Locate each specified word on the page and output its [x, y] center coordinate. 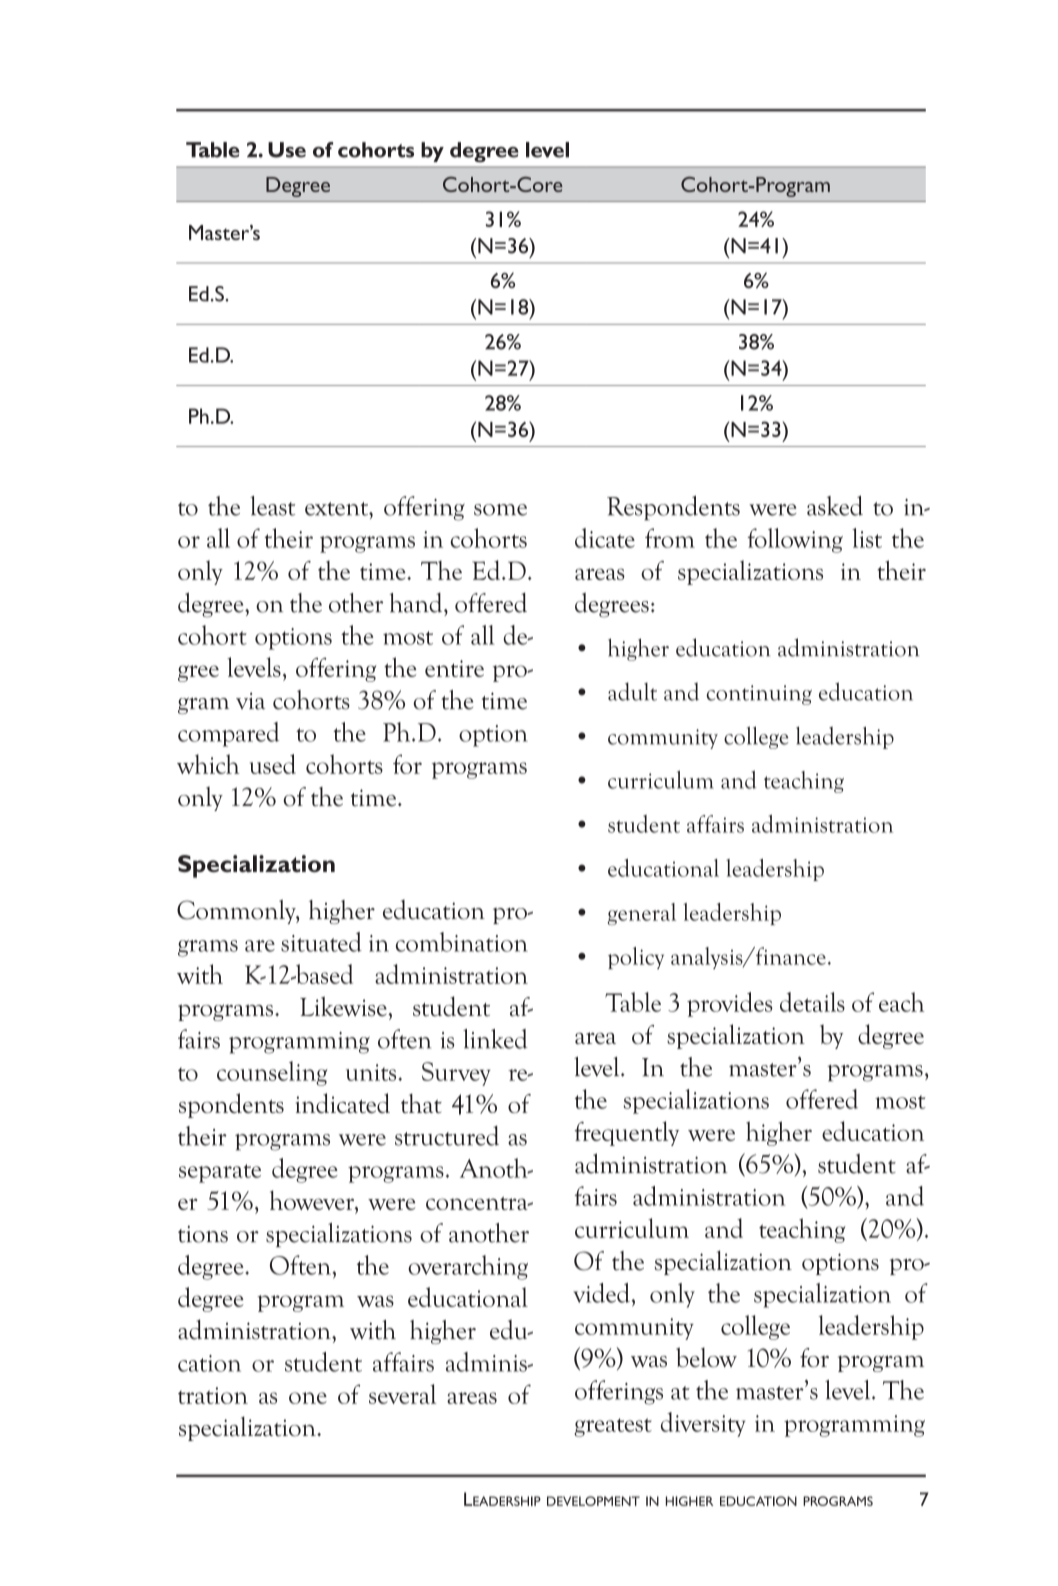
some [500, 510]
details [812, 1002]
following [795, 540]
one [308, 1398]
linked [495, 1039]
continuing [759, 695]
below [706, 1357]
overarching [468, 1267]
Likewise [344, 1006]
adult [632, 691]
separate [220, 1173]
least [272, 506]
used [273, 764]
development [593, 1501]
